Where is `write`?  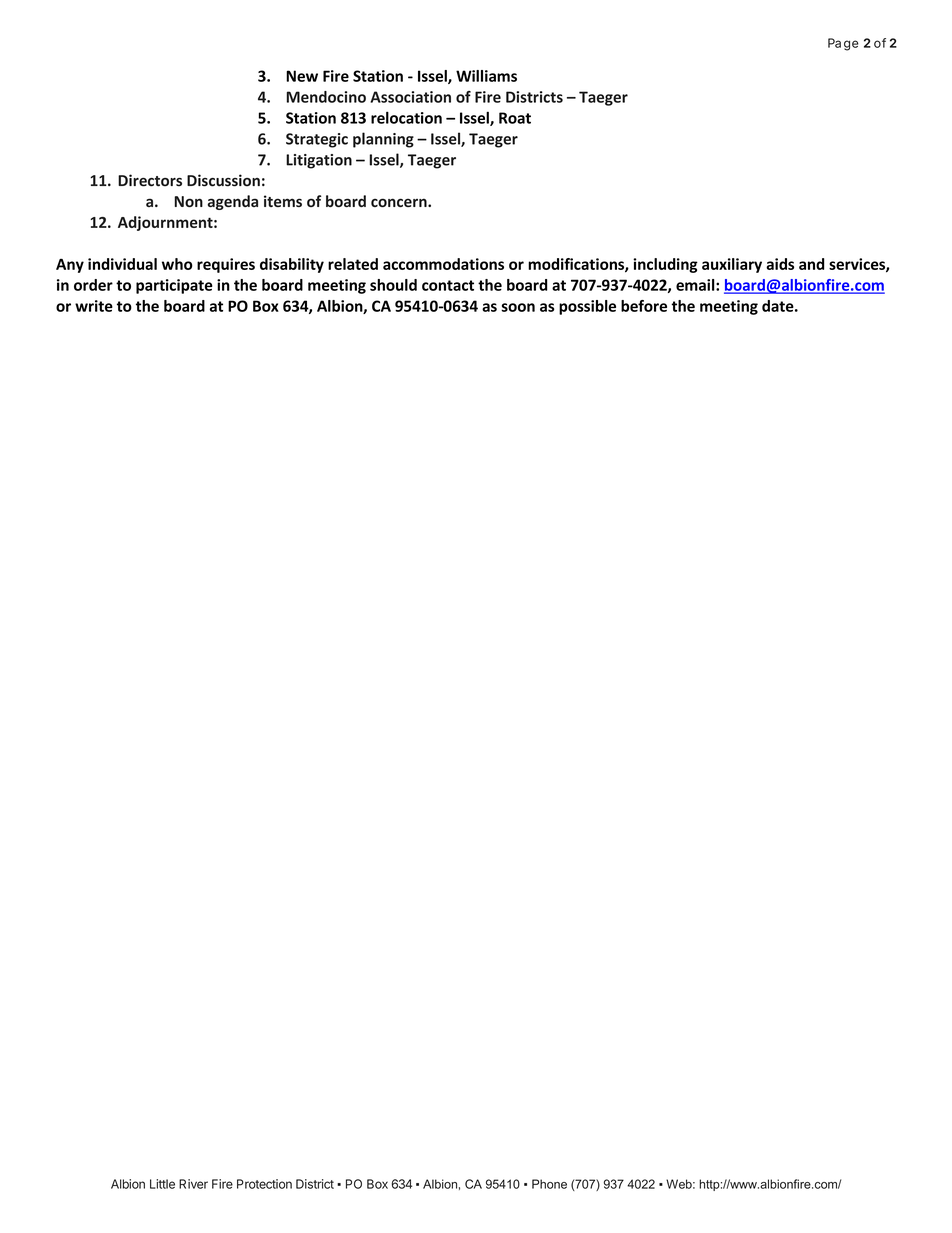
write is located at coordinates (94, 306).
